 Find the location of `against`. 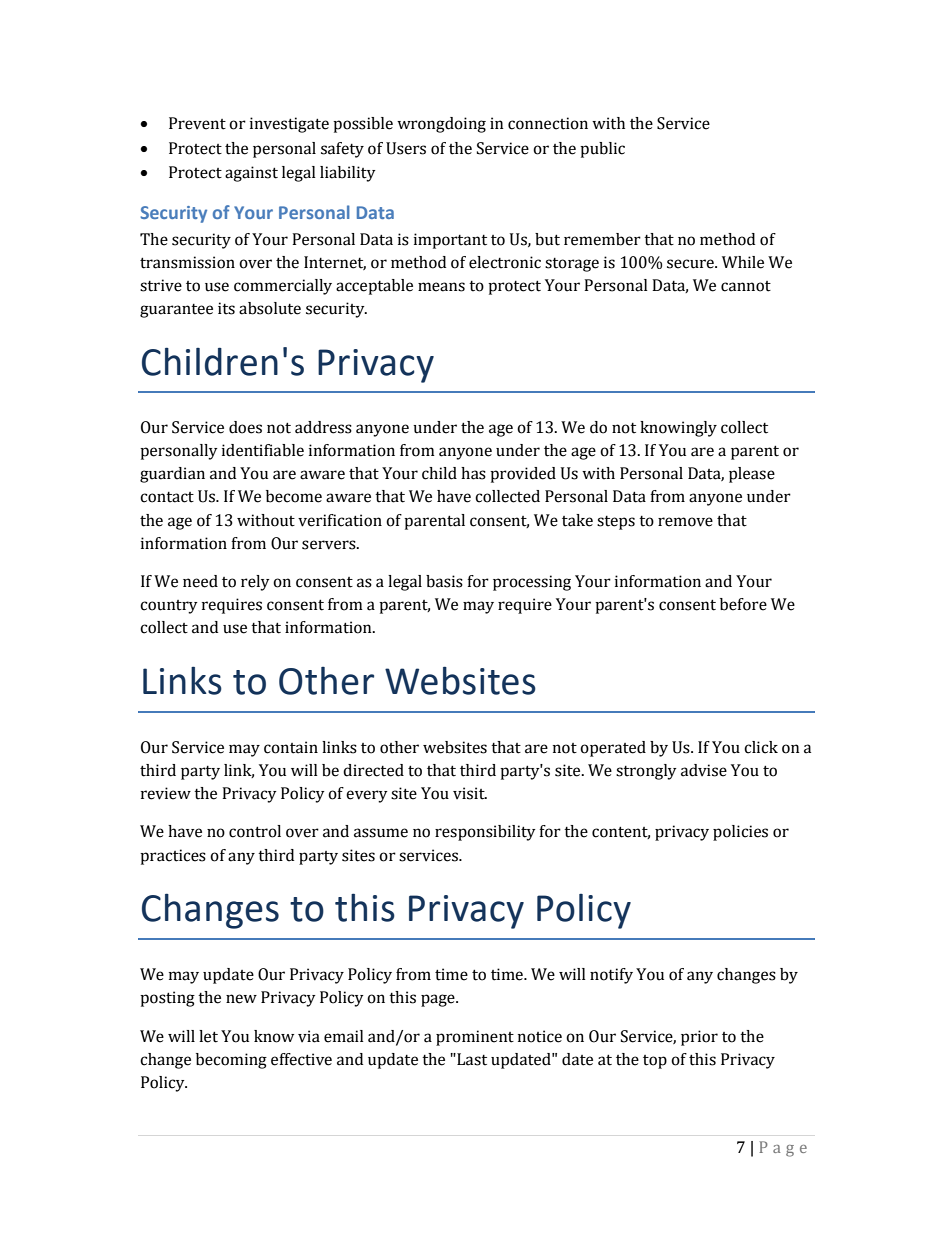

against is located at coordinates (251, 174).
